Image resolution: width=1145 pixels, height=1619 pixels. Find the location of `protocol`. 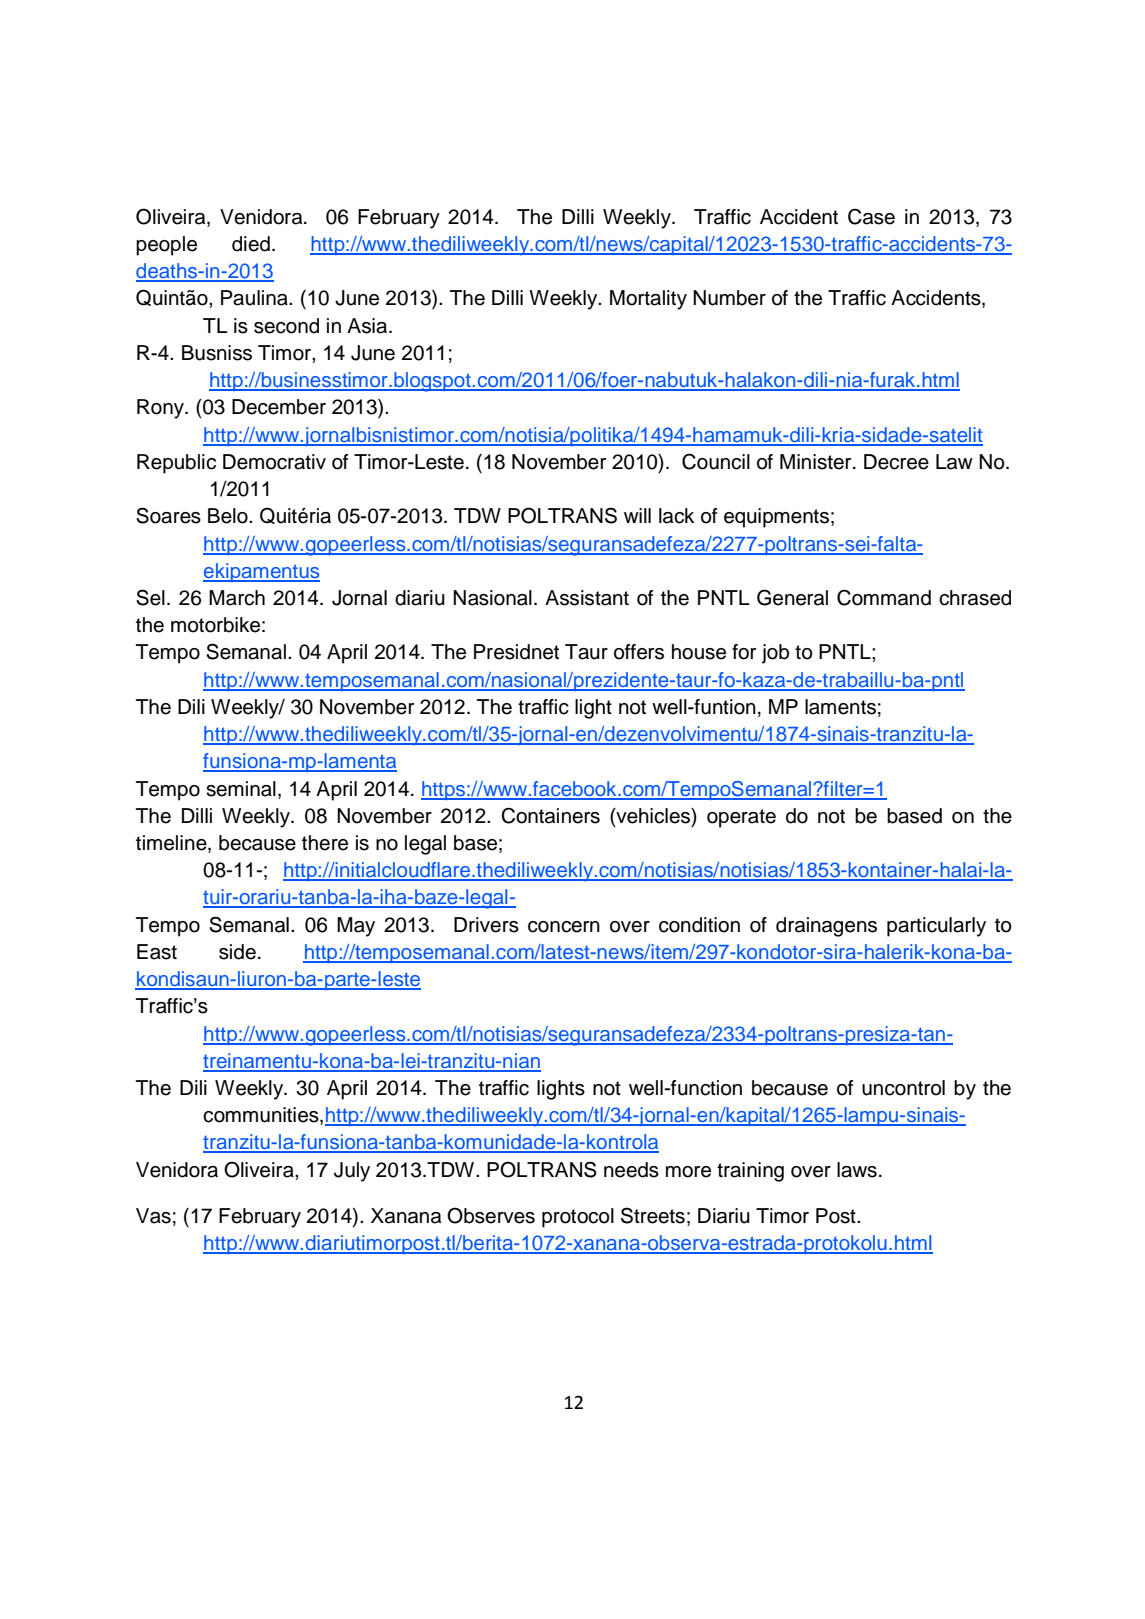

protocol is located at coordinates (578, 1218).
